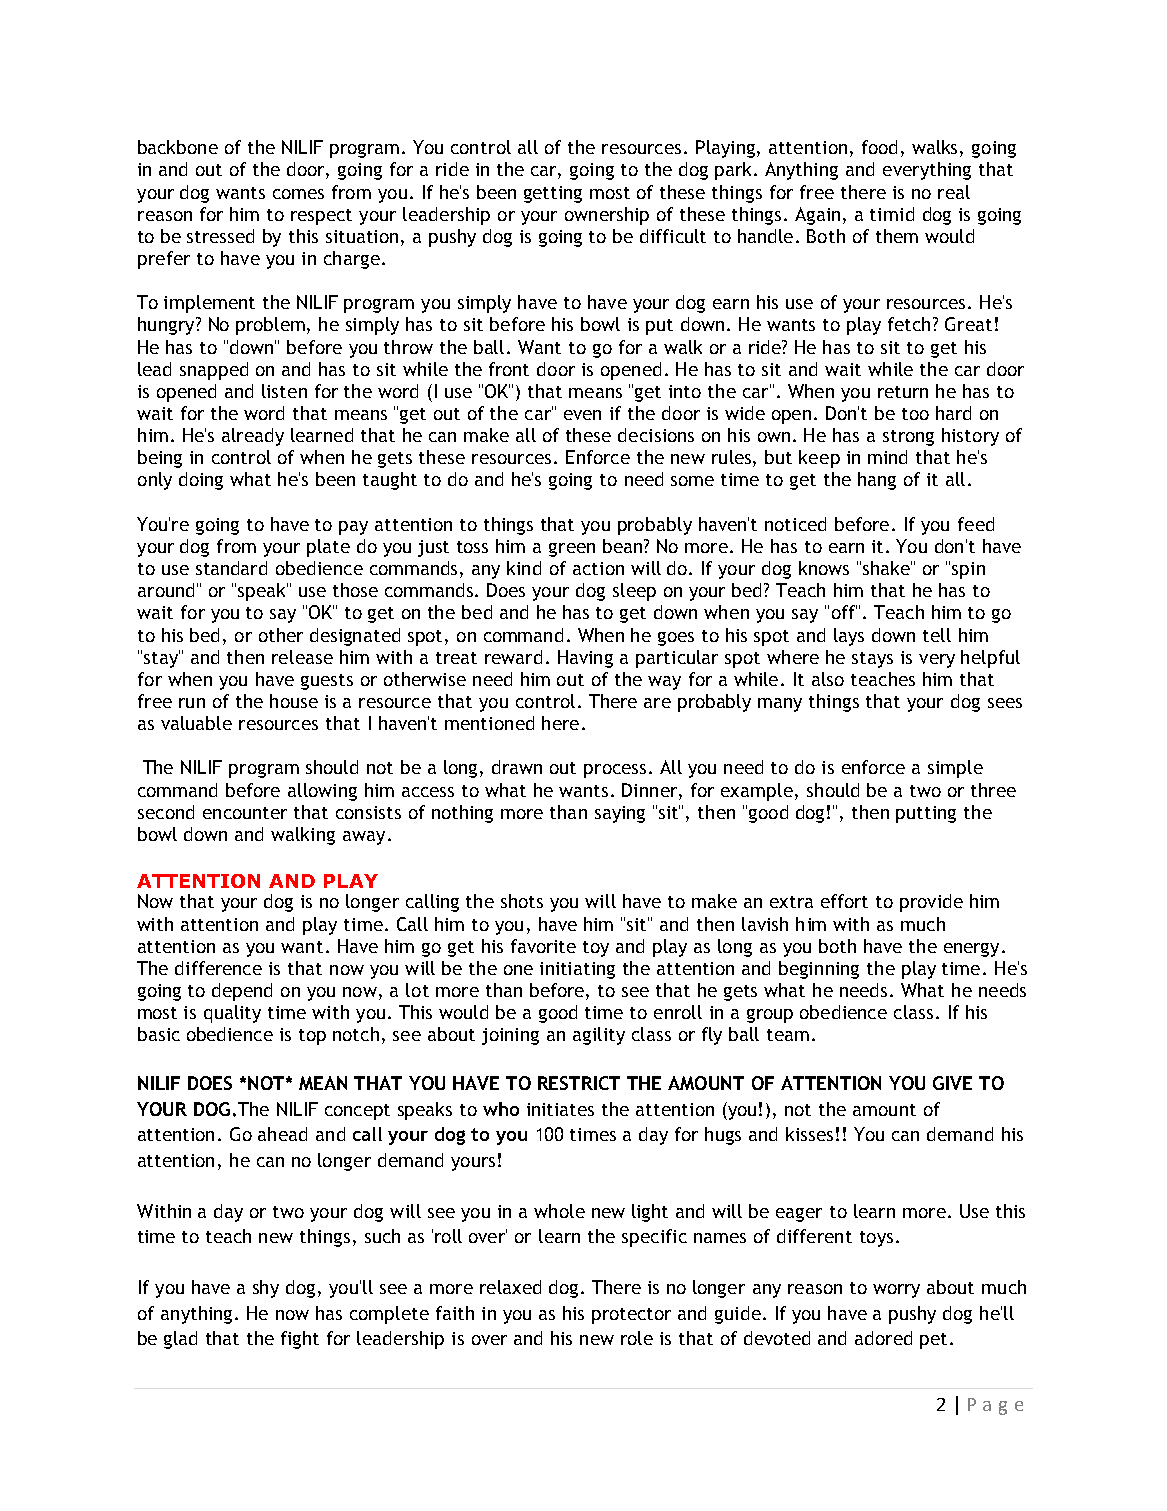  I want to click on valuable, so click(196, 723).
